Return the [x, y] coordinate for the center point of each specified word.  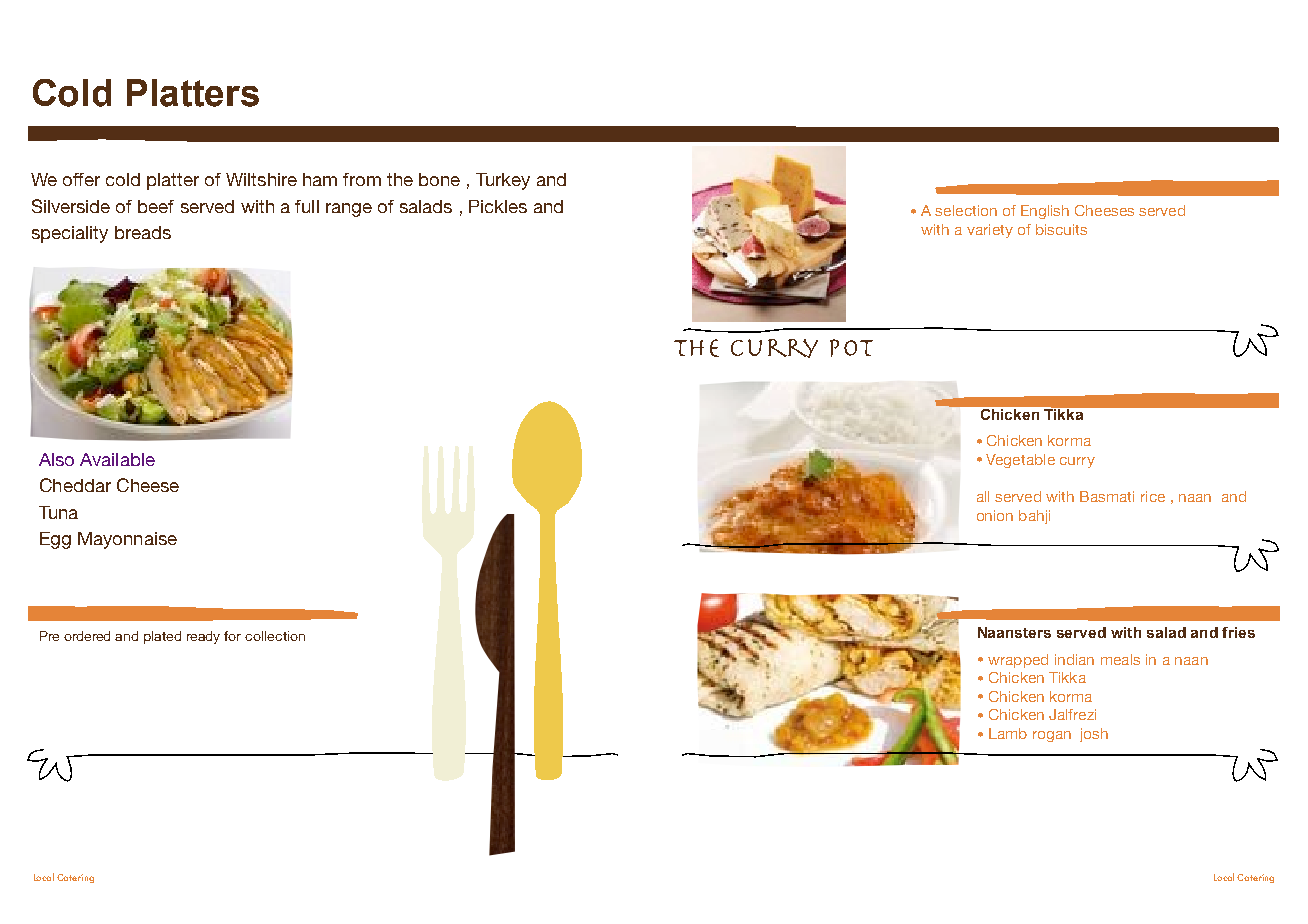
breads [143, 232]
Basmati [1107, 496]
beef [156, 206]
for [232, 636]
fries [1238, 632]
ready [203, 637]
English [1045, 212]
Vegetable [1020, 461]
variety [990, 231]
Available [117, 459]
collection [275, 636]
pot [851, 348]
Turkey [503, 181]
